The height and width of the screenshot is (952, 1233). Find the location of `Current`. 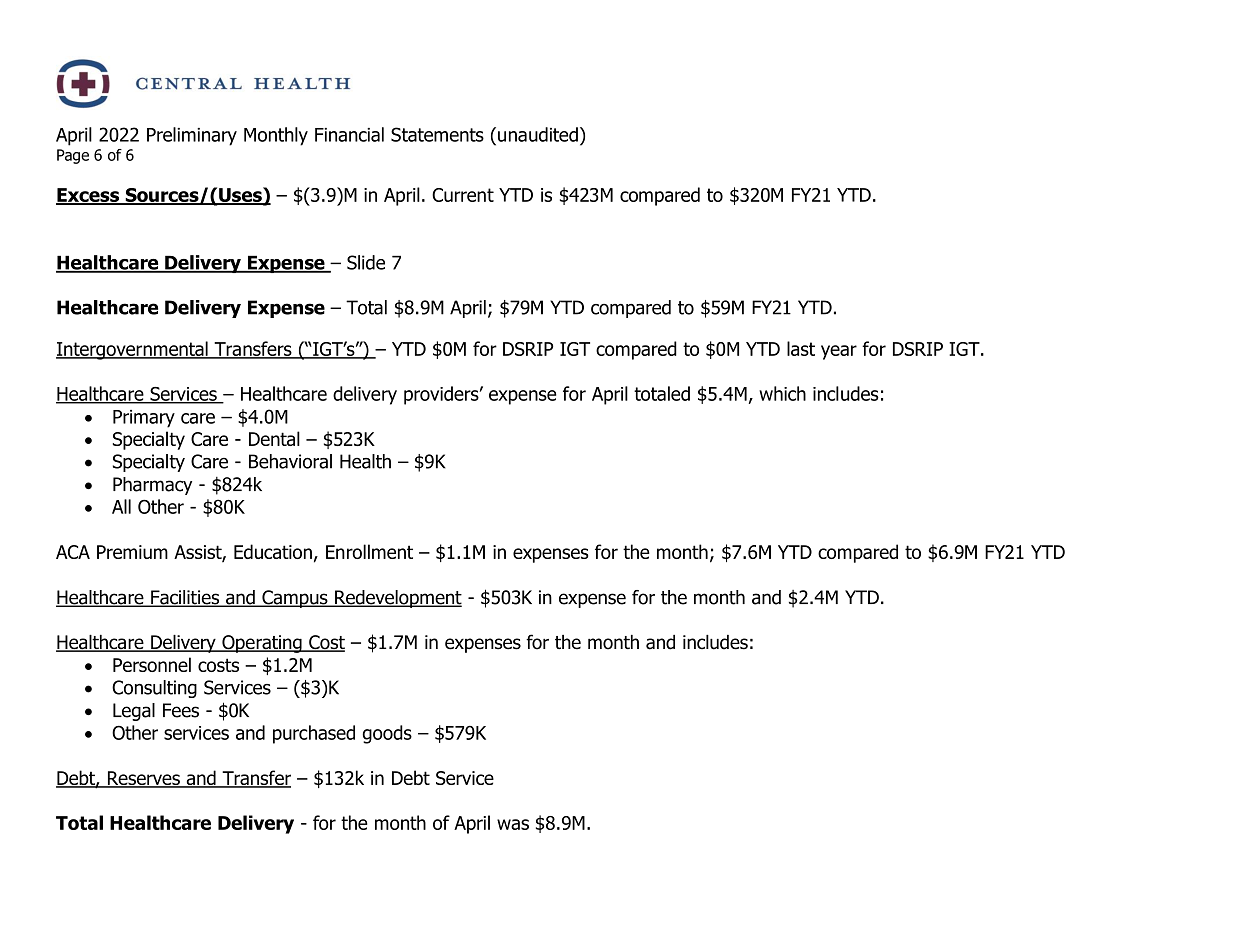

Current is located at coordinates (463, 195).
